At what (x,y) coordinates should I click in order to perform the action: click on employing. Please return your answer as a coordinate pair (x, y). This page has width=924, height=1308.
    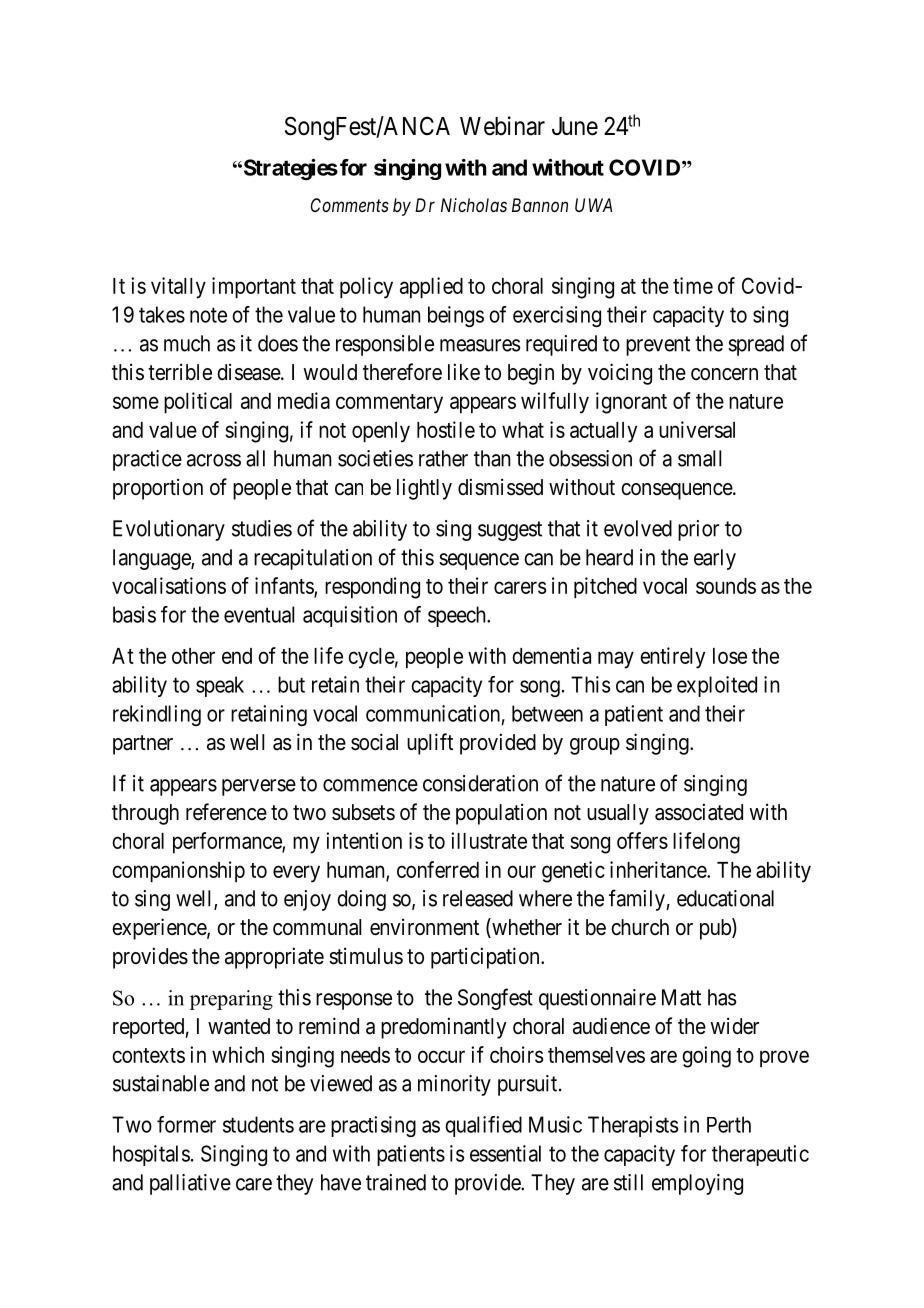
    Looking at the image, I should click on (697, 1184).
